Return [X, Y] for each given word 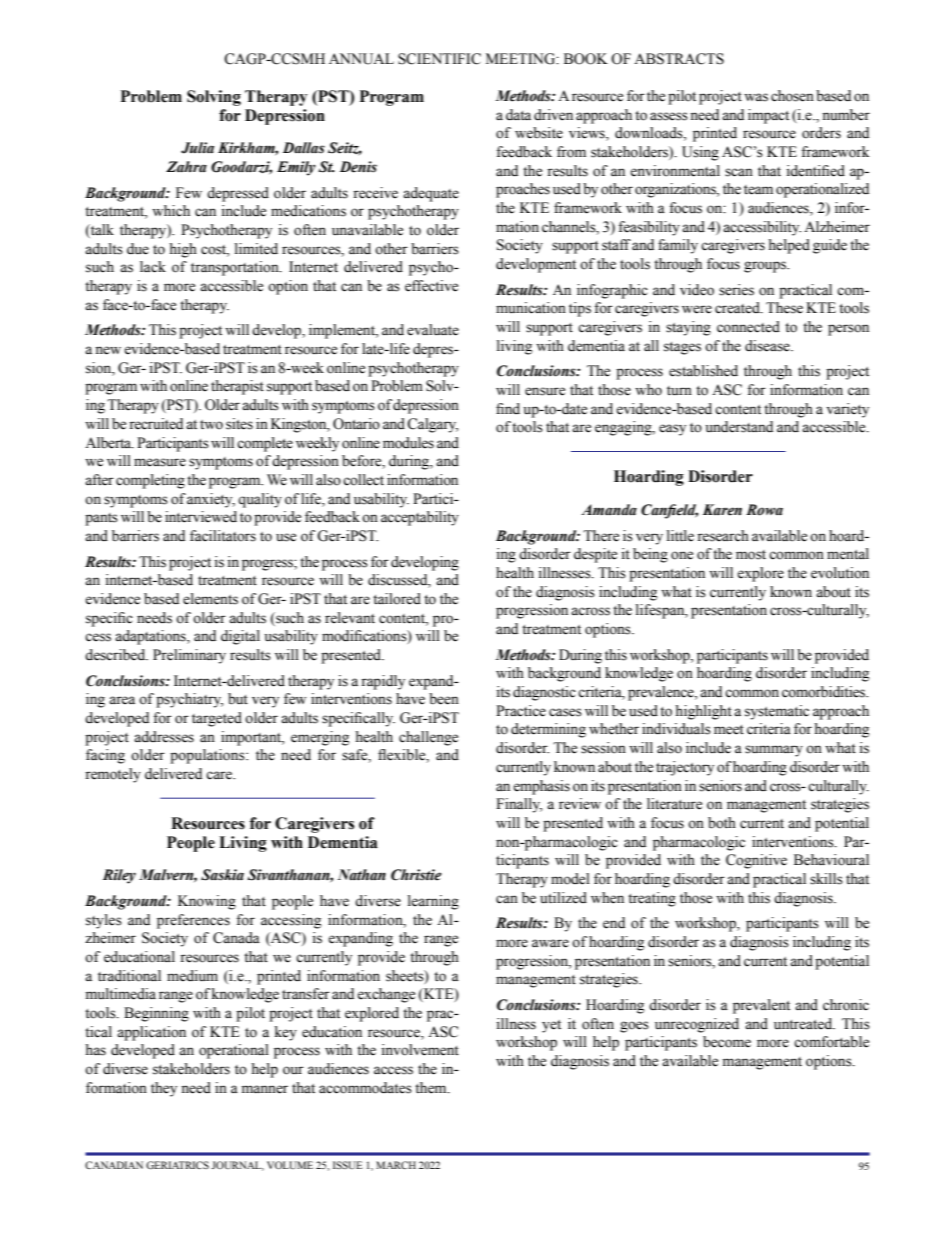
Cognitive [756, 861]
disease [768, 346]
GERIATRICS [177, 1165]
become [727, 1042]
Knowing [207, 902]
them [432, 1088]
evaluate [433, 330]
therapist [237, 387]
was [756, 97]
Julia [197, 148]
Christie [416, 875]
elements [210, 599]
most [751, 555]
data [518, 115]
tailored [397, 599]
